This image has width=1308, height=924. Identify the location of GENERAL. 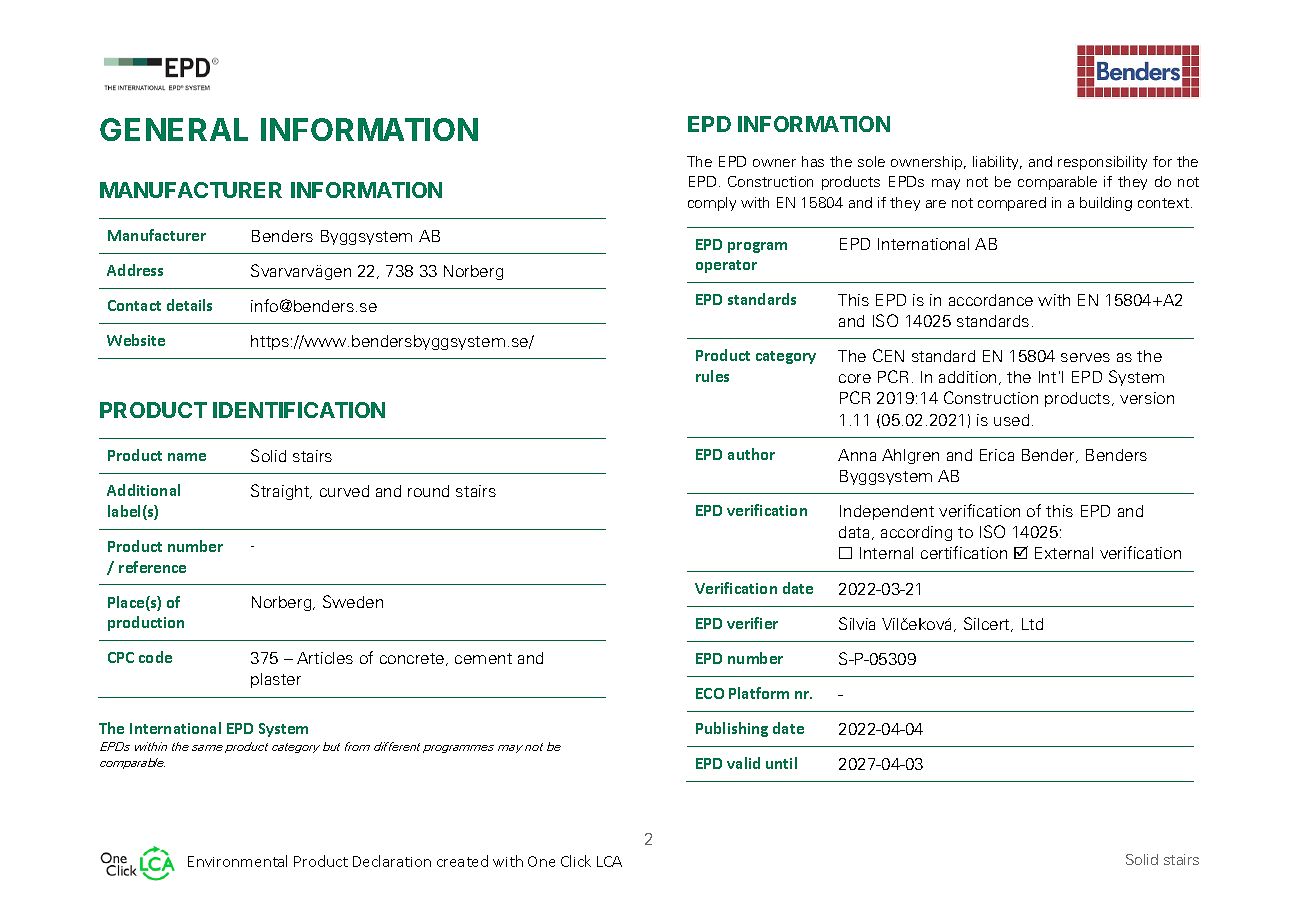
(174, 129).
